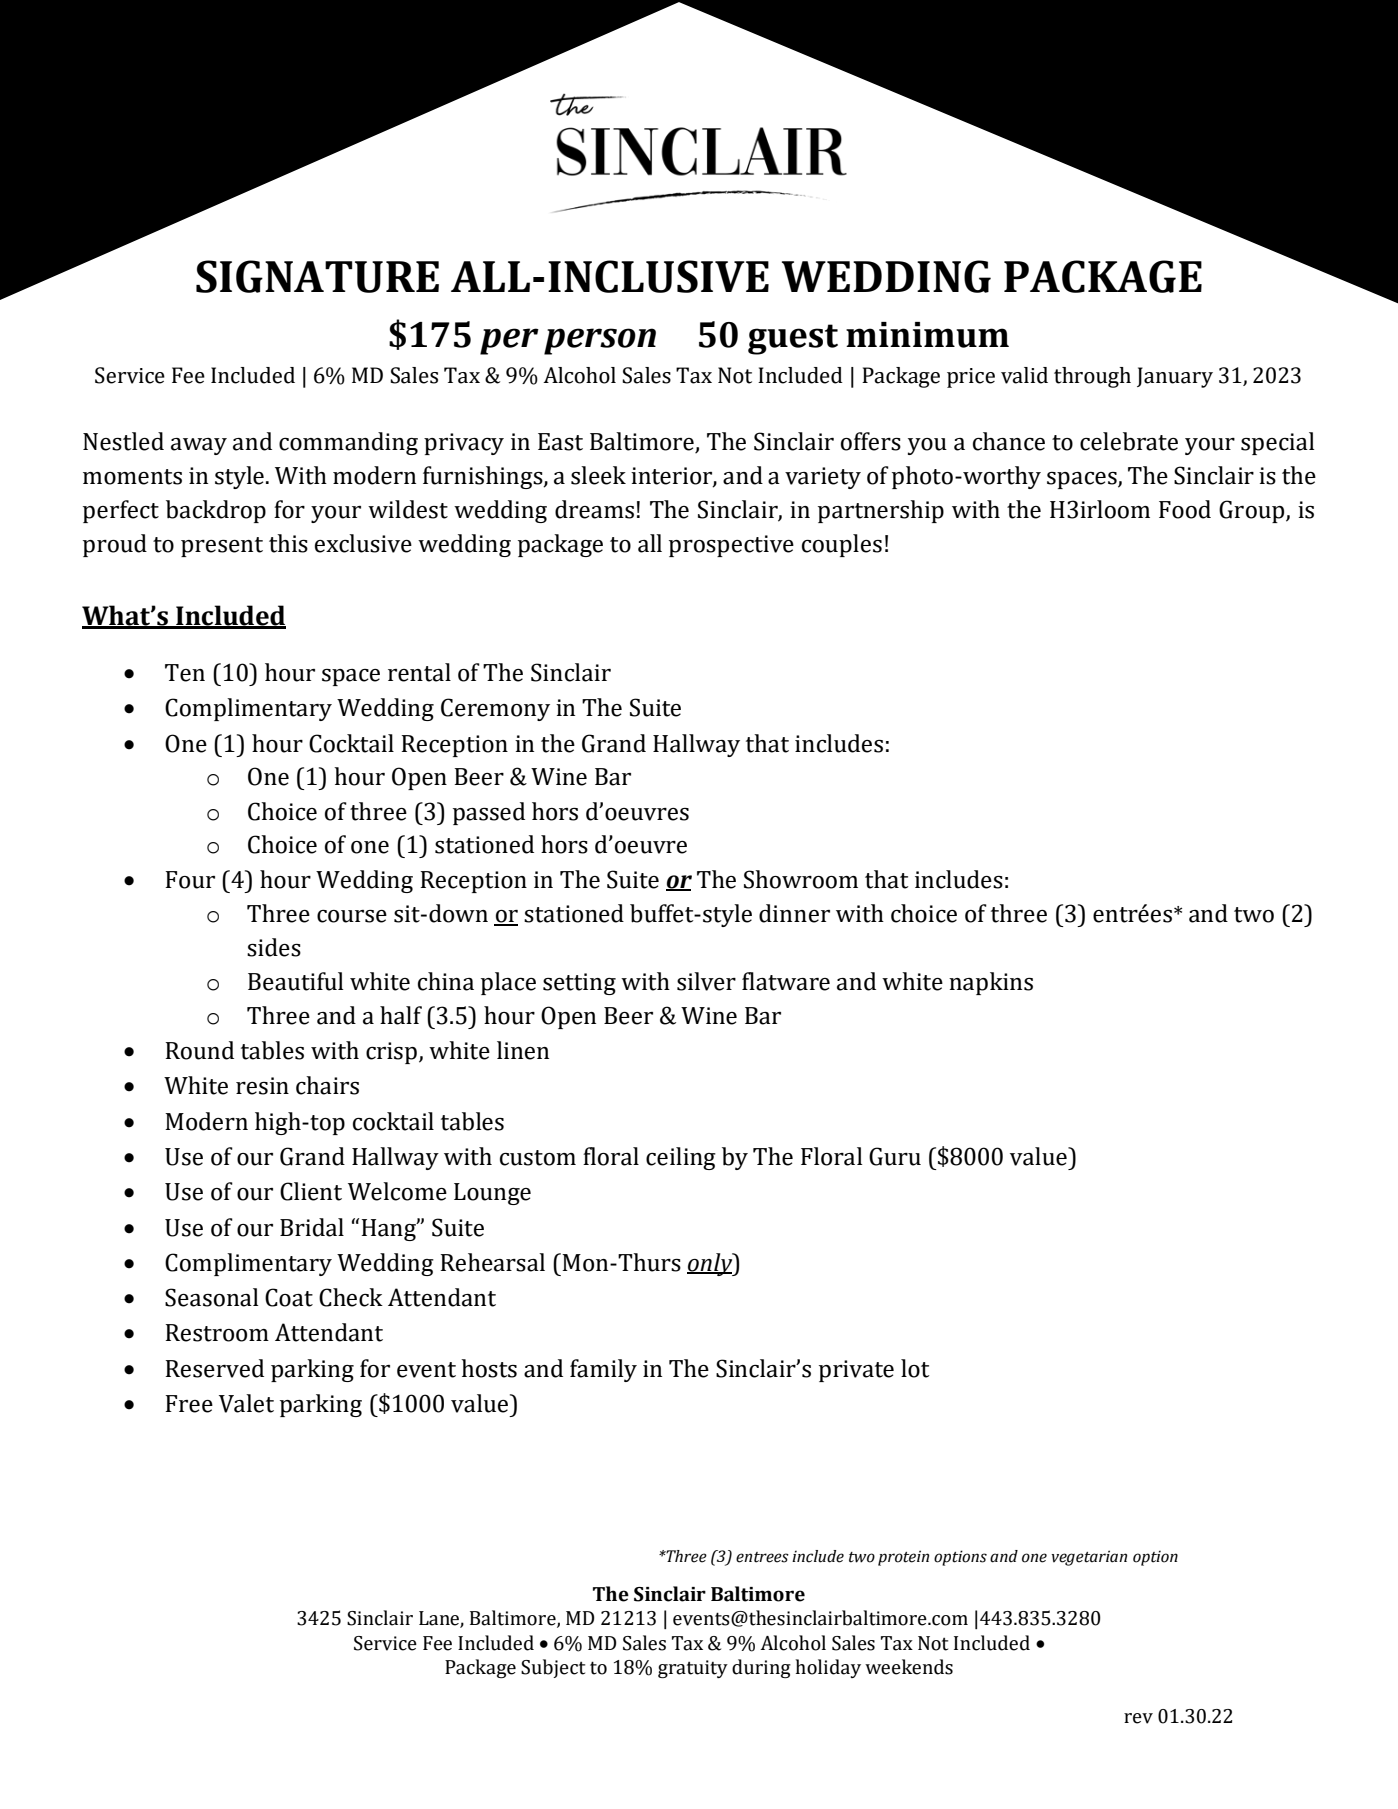 The image size is (1398, 1809). What do you see at coordinates (419, 672) in the document?
I see `rental` at bounding box center [419, 672].
